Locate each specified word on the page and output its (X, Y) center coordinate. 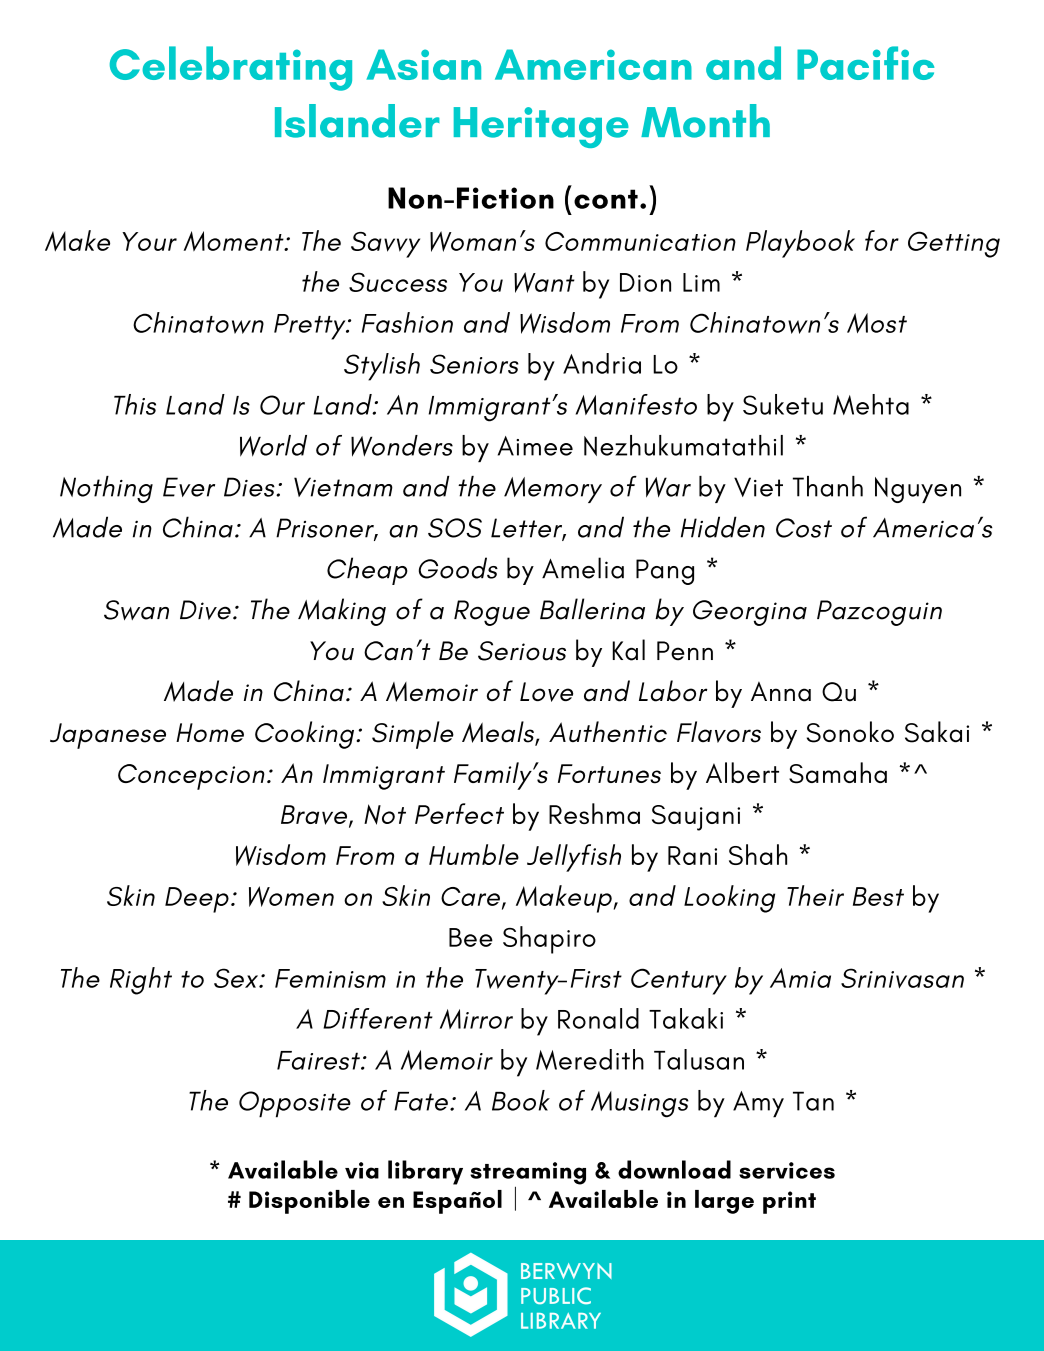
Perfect (459, 813)
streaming (528, 1174)
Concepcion (191, 777)
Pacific (865, 63)
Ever (189, 487)
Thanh (828, 486)
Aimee (535, 446)
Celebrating (231, 68)
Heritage (541, 127)
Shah (758, 854)
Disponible (309, 1202)
